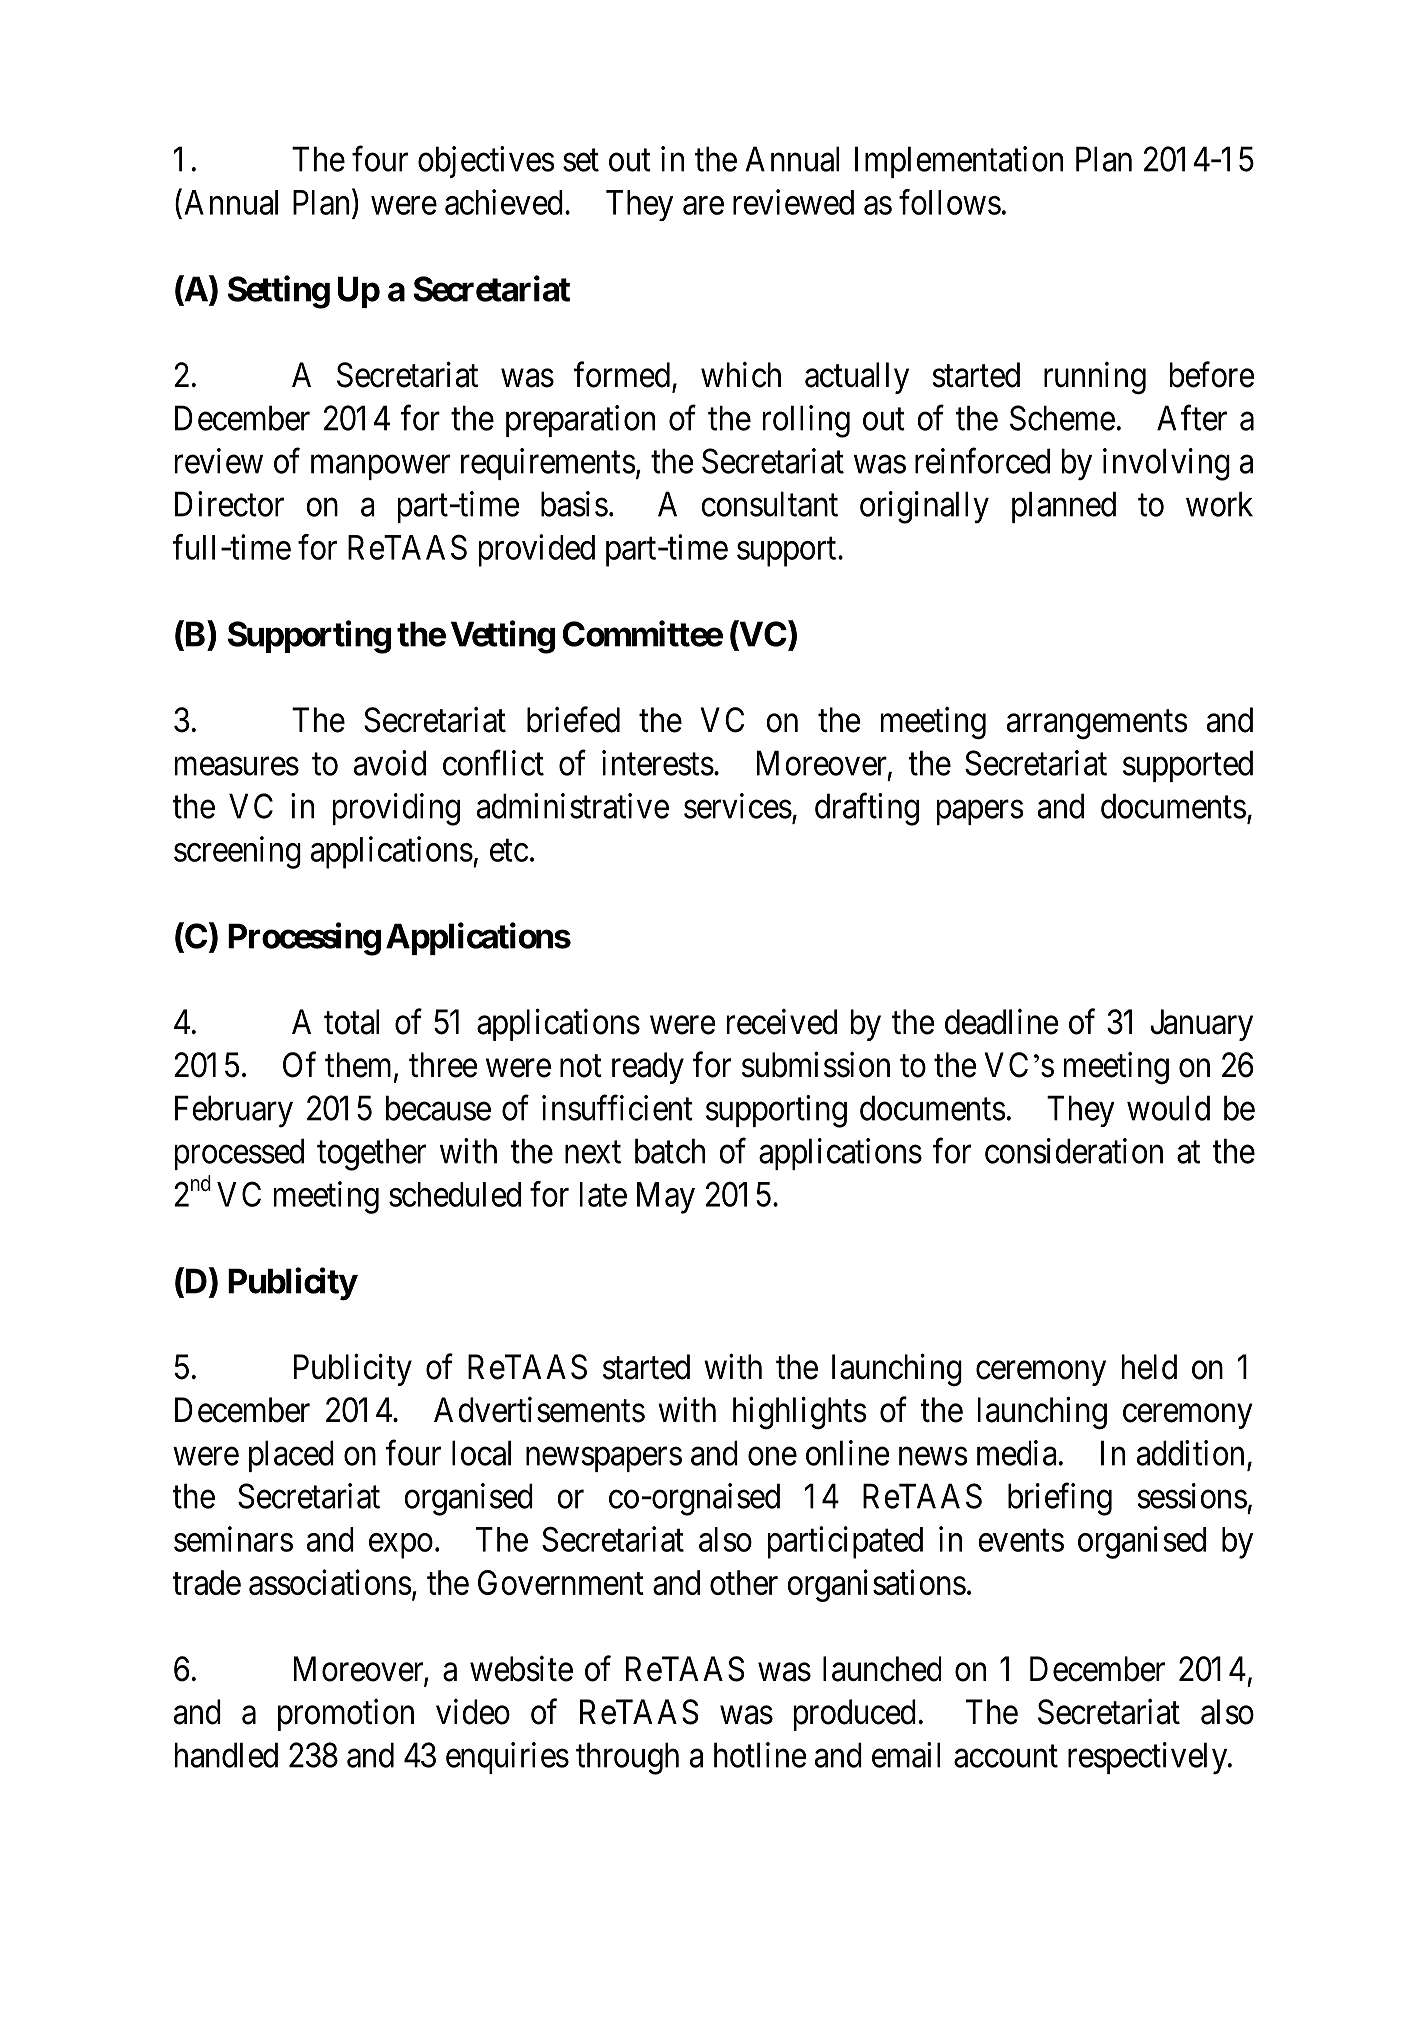 The height and width of the screenshot is (2017, 1426). Describe the element at coordinates (760, 1755) in the screenshot. I see `hotline` at that location.
